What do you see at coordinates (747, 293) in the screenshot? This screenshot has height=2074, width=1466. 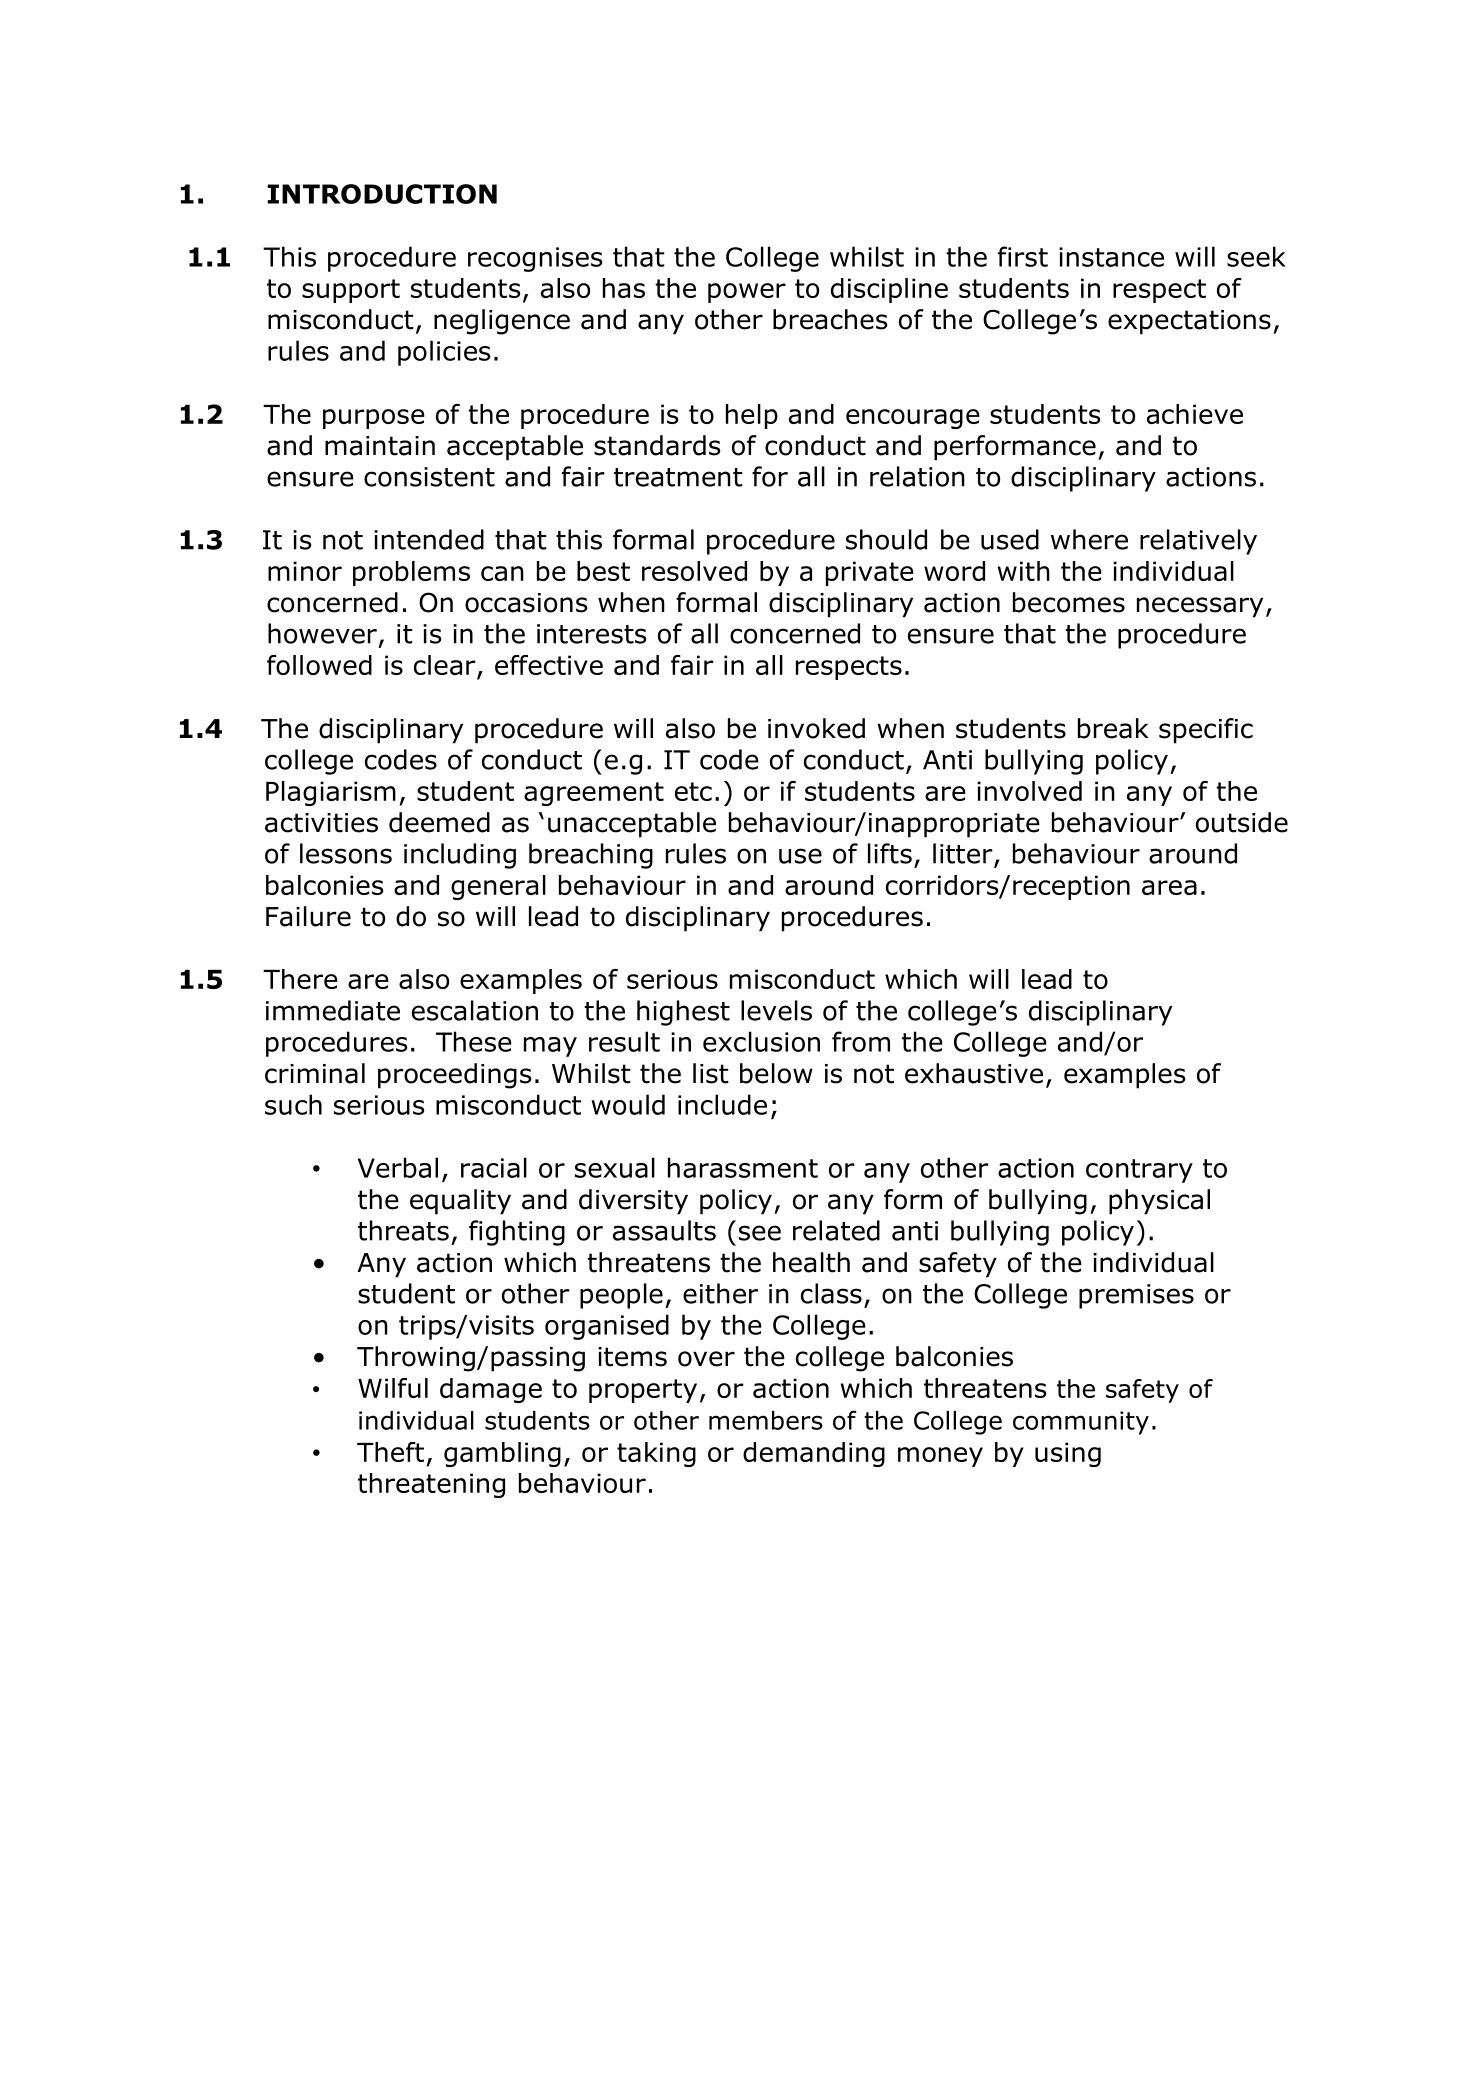 I see `power` at bounding box center [747, 293].
